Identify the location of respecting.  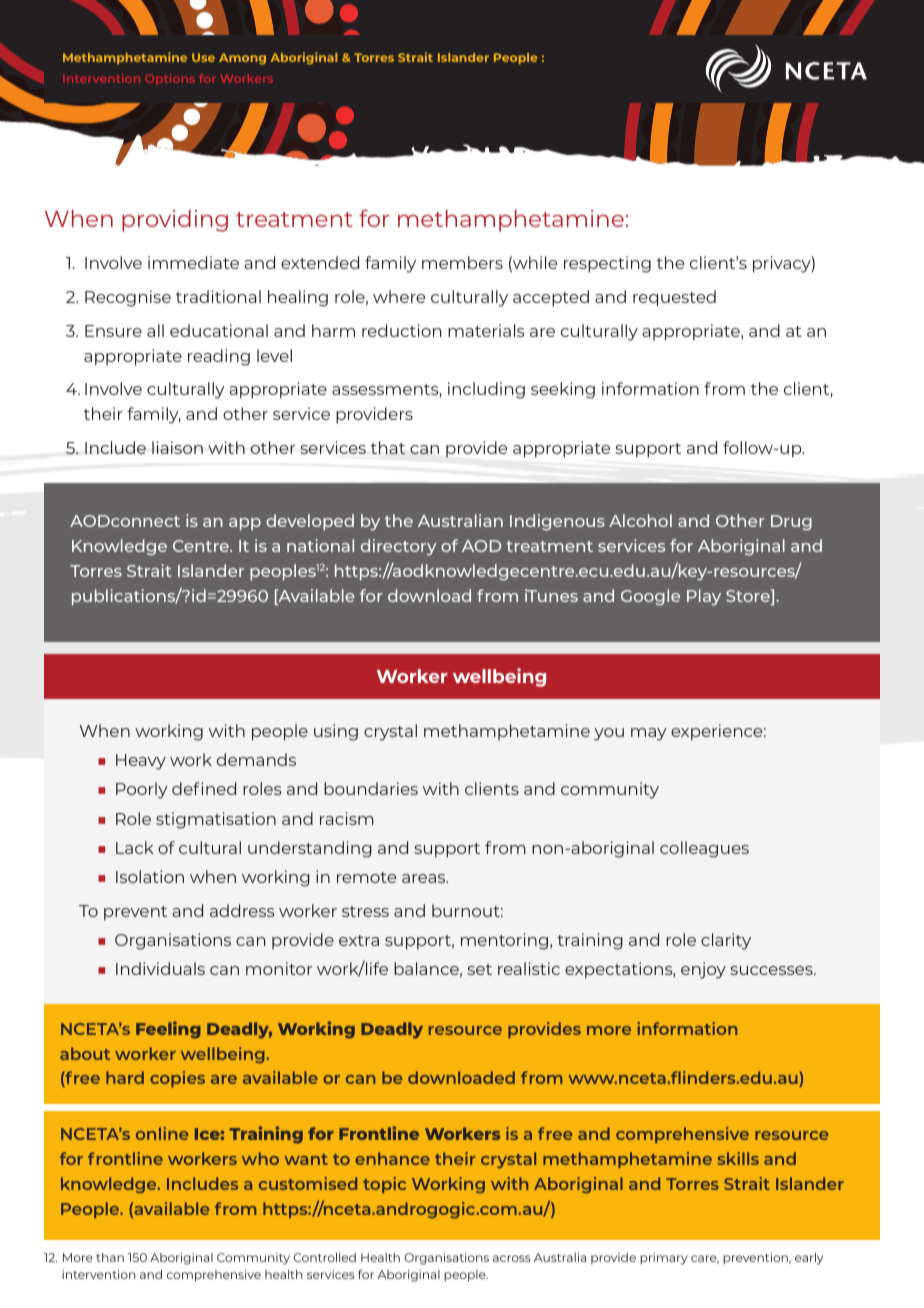
(607, 264).
